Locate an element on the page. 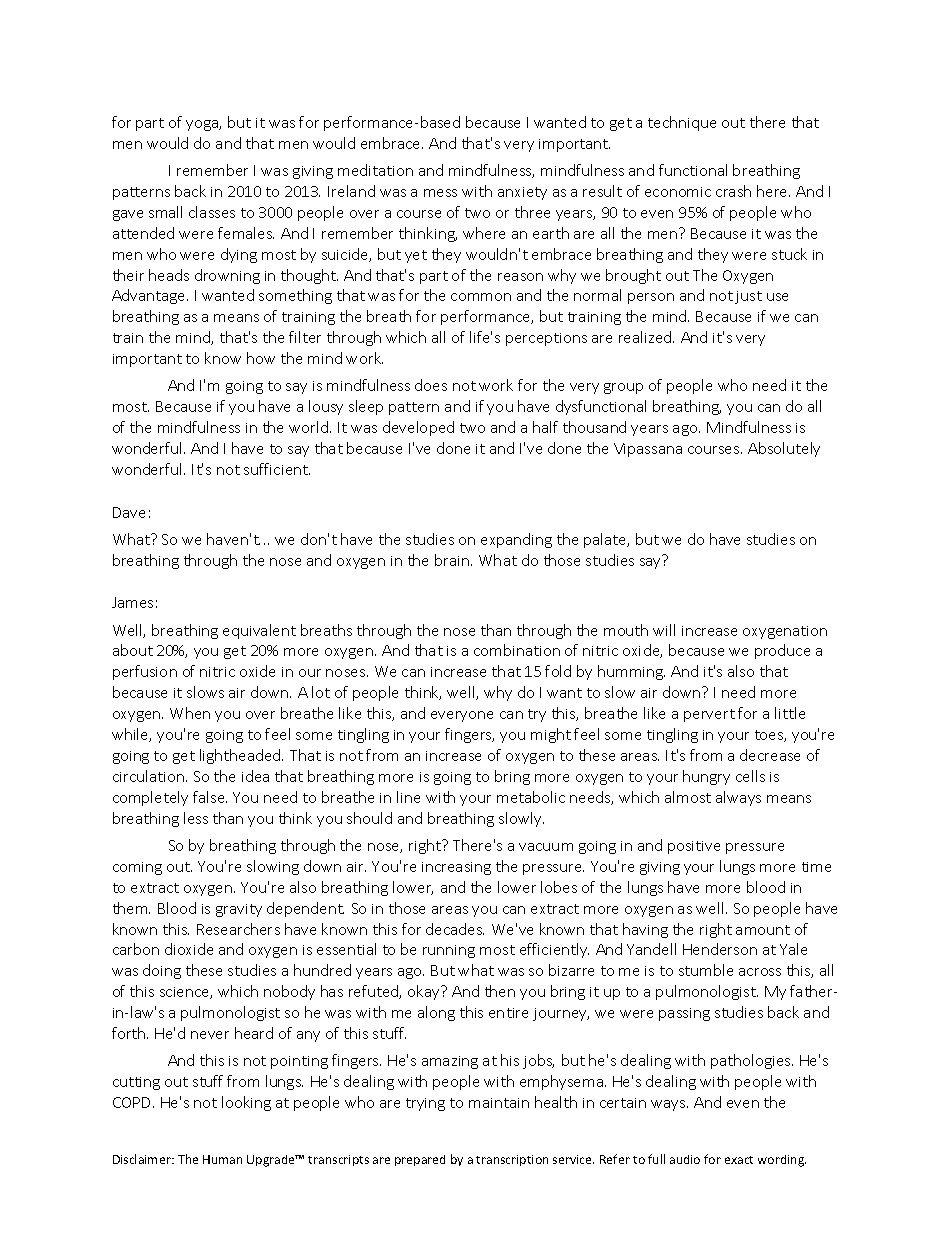 This page has width=952, height=1233. maintain is located at coordinates (499, 1103).
